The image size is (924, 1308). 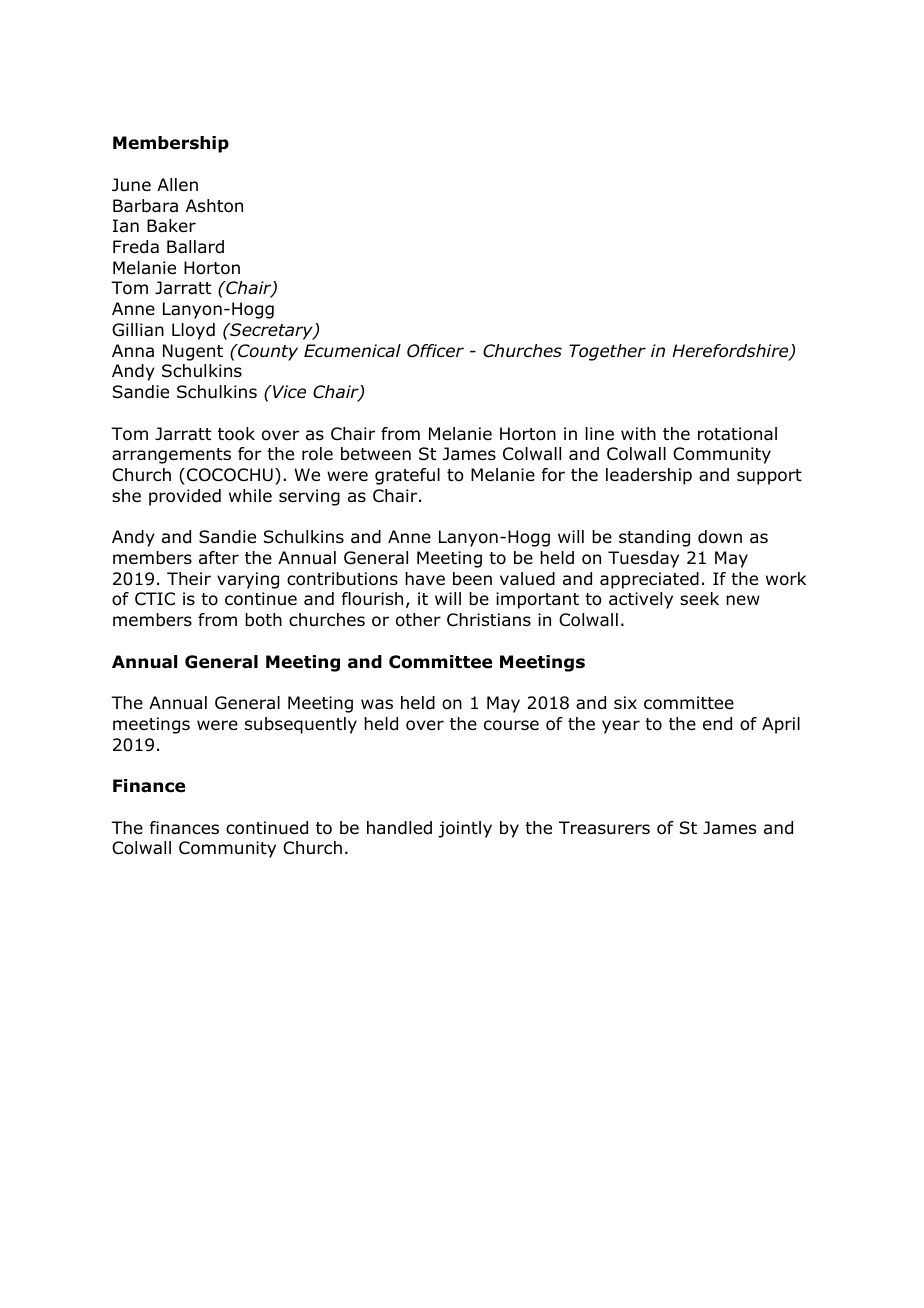 What do you see at coordinates (195, 247) in the screenshot?
I see `Ballard` at bounding box center [195, 247].
